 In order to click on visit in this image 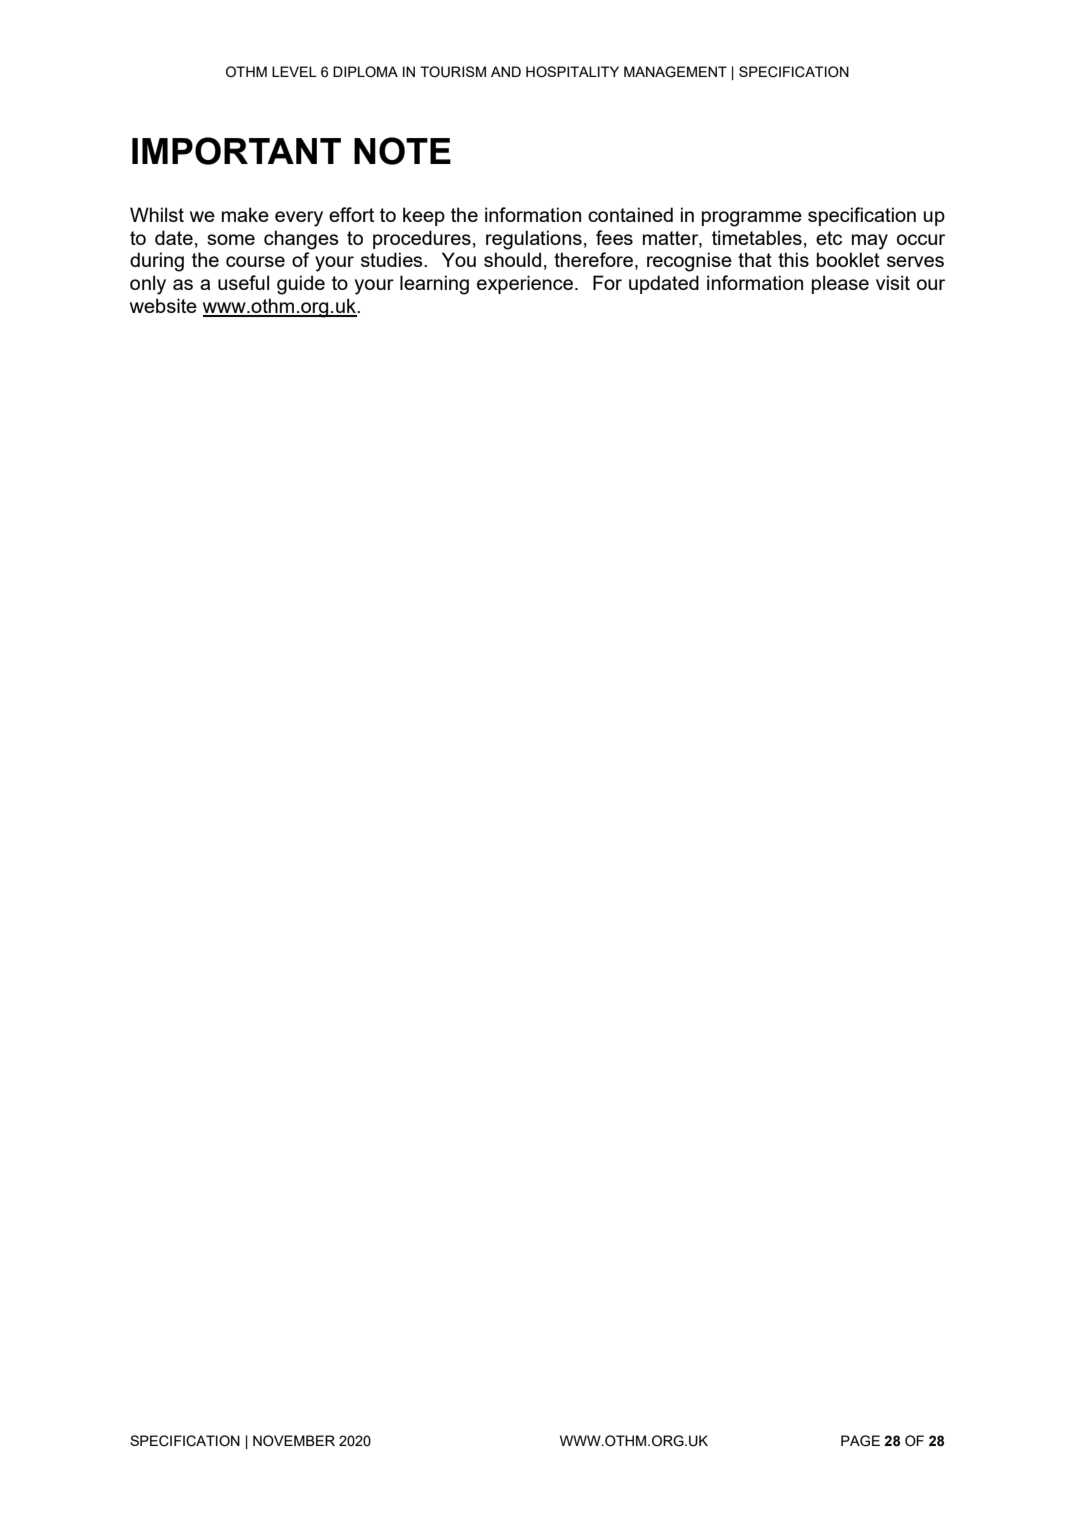, I will do `click(893, 282)`.
